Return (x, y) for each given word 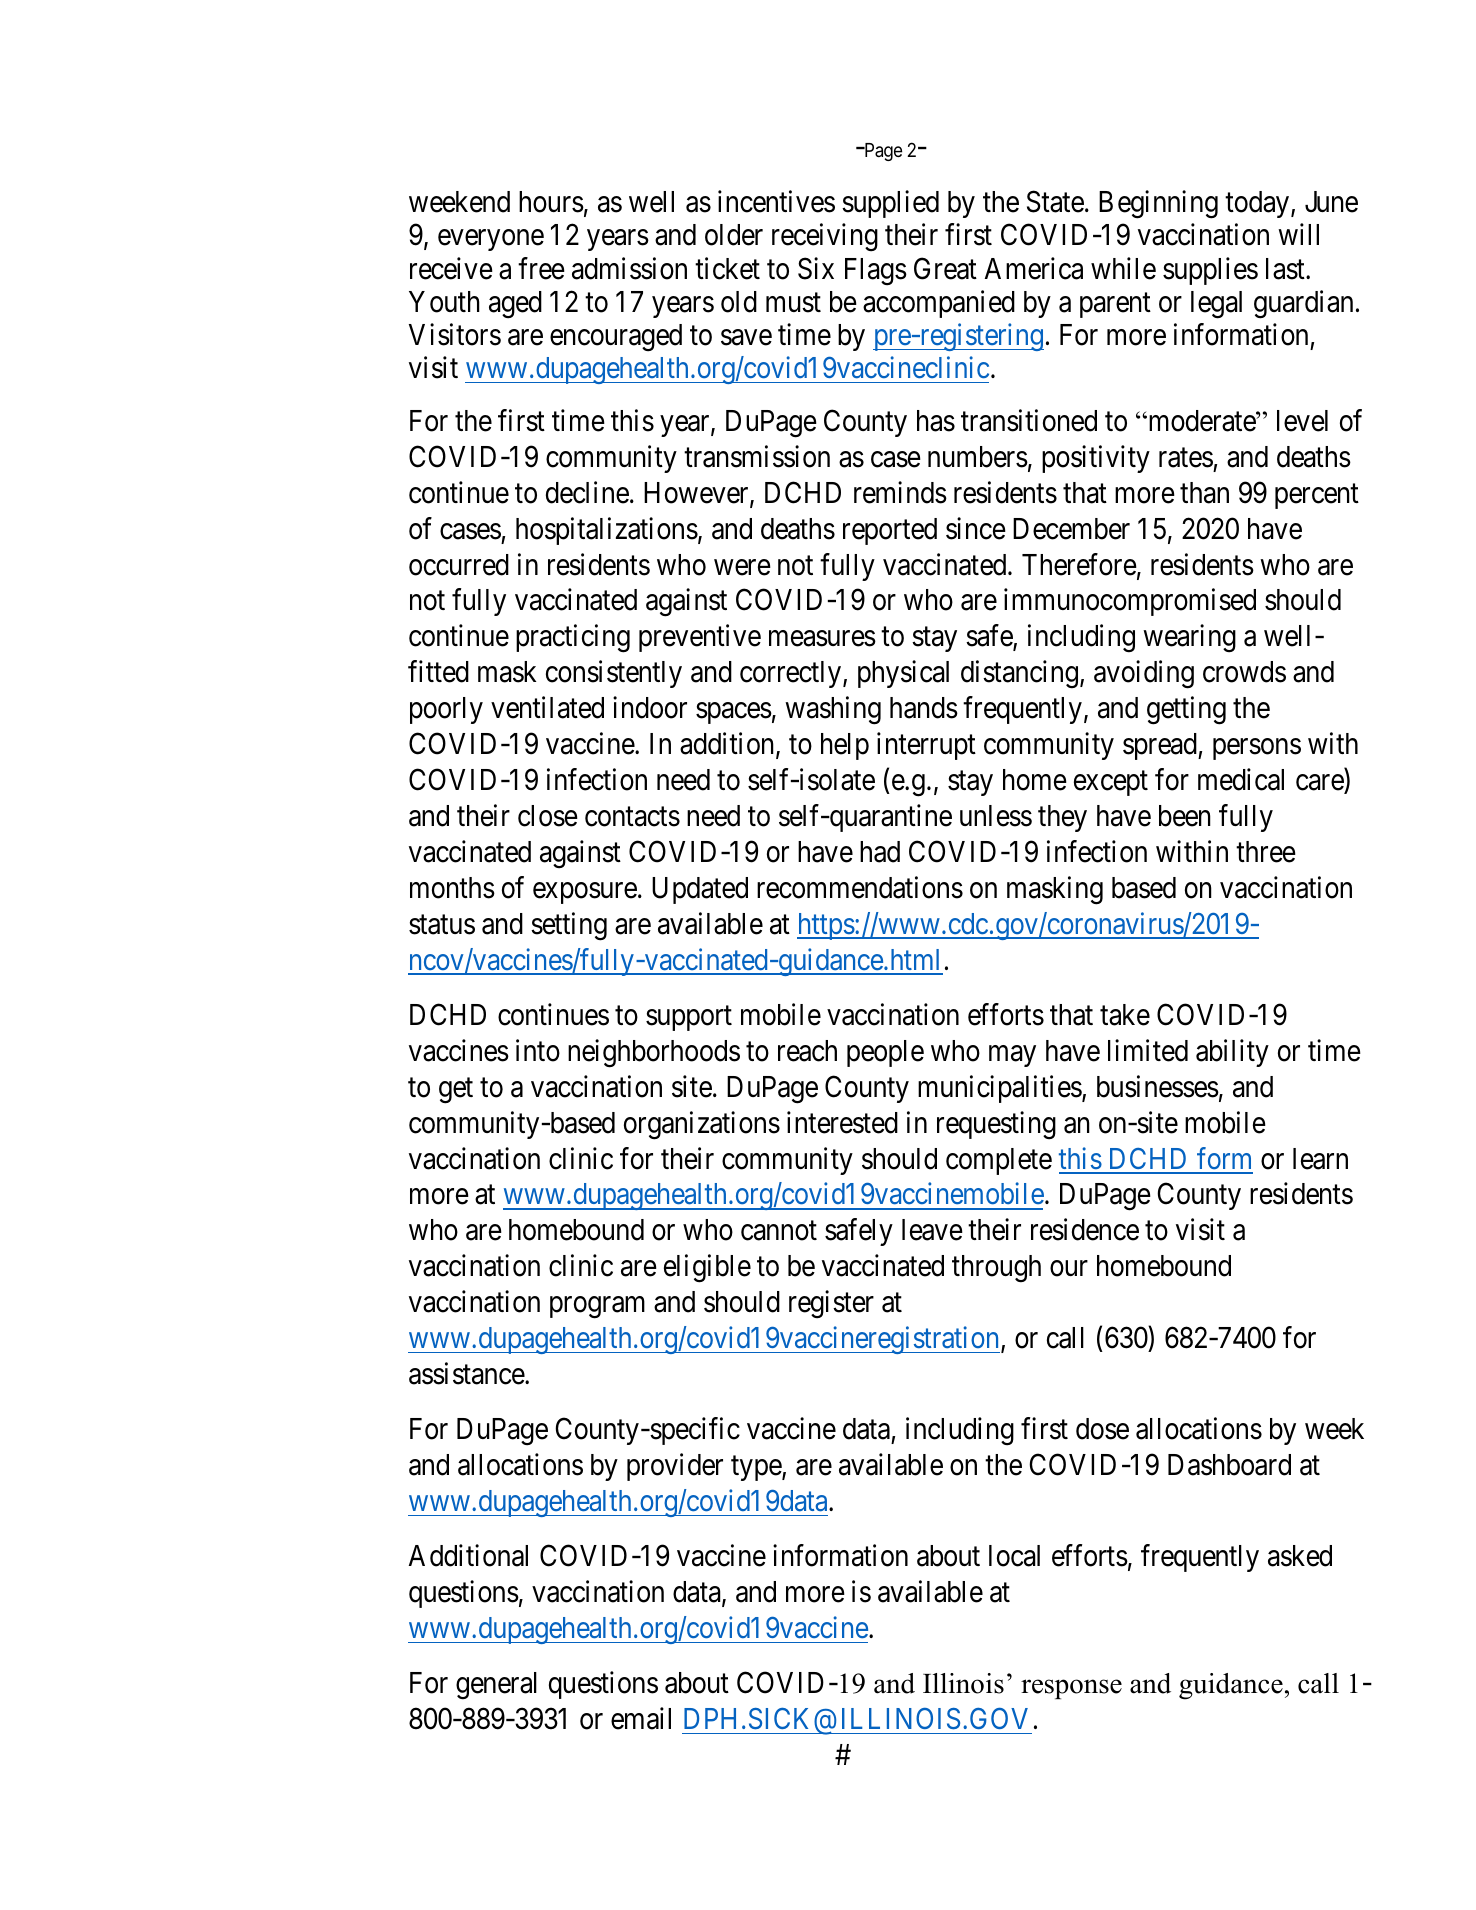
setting (569, 926)
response (1071, 1689)
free (541, 268)
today (1258, 204)
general (496, 1686)
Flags (876, 272)
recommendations (860, 887)
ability (1232, 1053)
